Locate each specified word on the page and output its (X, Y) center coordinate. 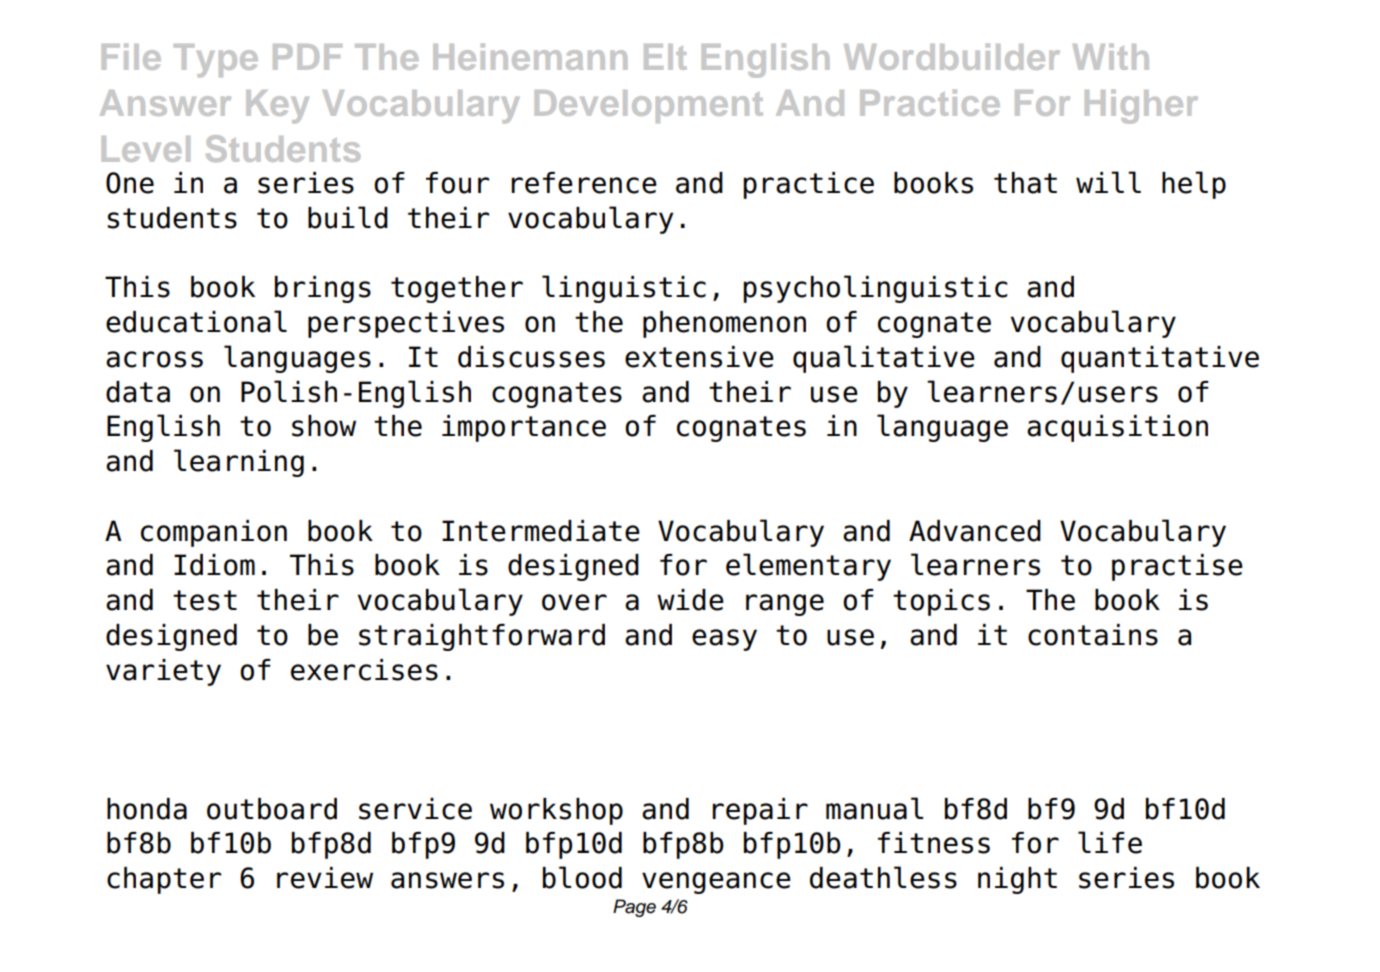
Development (649, 106)
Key (277, 107)
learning (239, 463)
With (1111, 56)
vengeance (716, 883)
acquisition (1117, 428)
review (325, 878)
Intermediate (541, 531)
